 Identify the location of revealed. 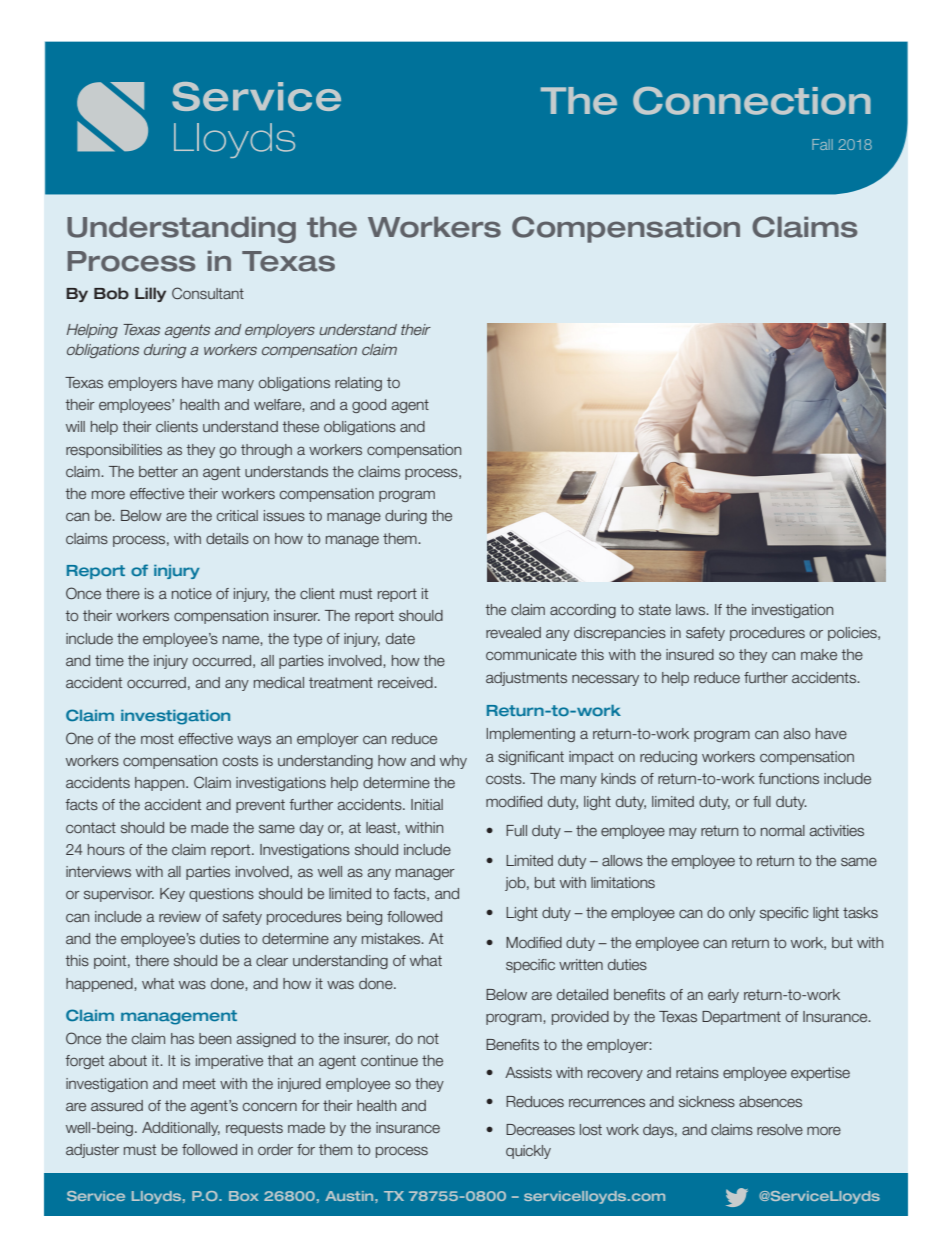
(513, 632).
